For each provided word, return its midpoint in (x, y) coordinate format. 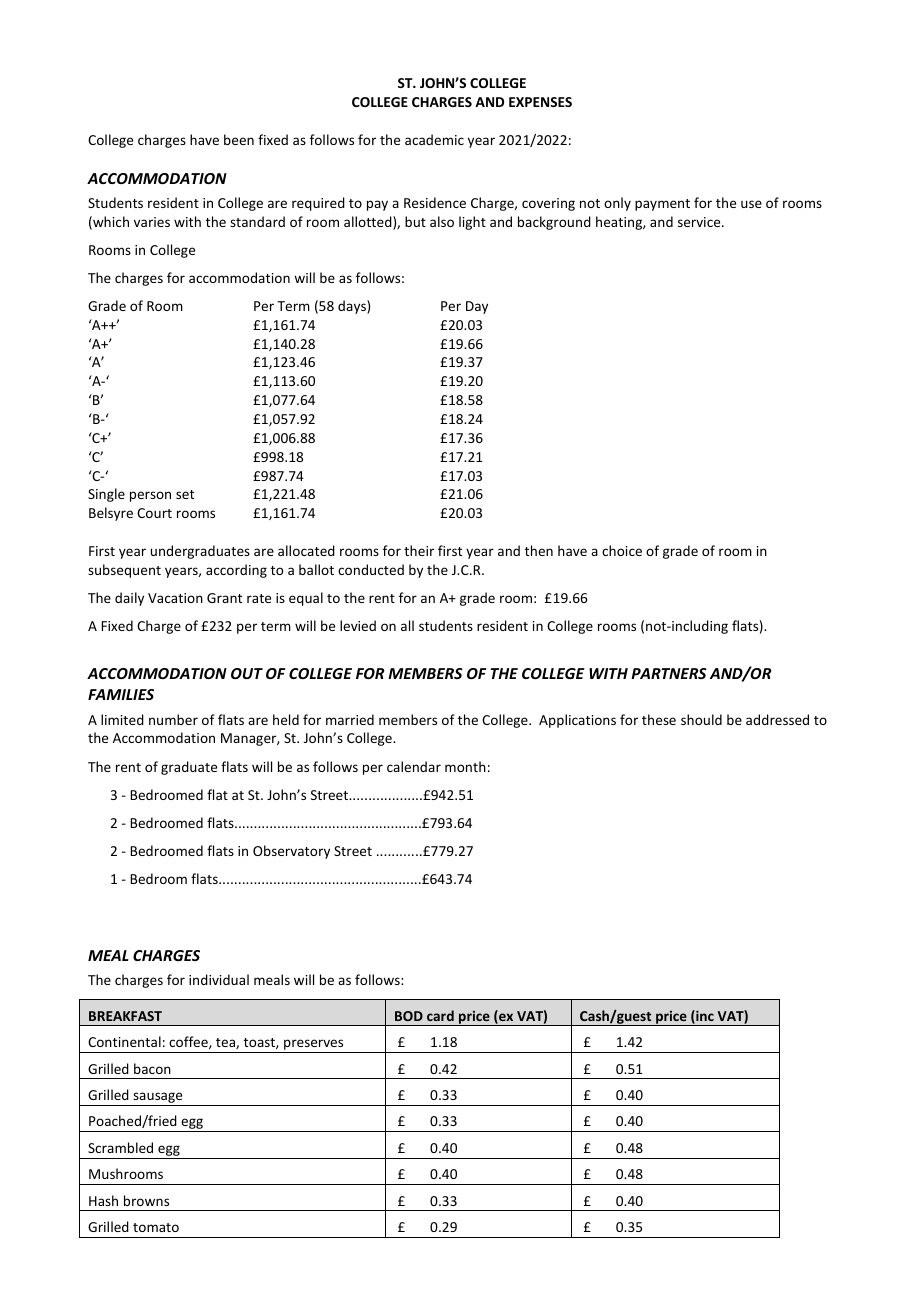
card (440, 1015)
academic (434, 139)
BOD (409, 1016)
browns (146, 1200)
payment (662, 205)
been (239, 139)
